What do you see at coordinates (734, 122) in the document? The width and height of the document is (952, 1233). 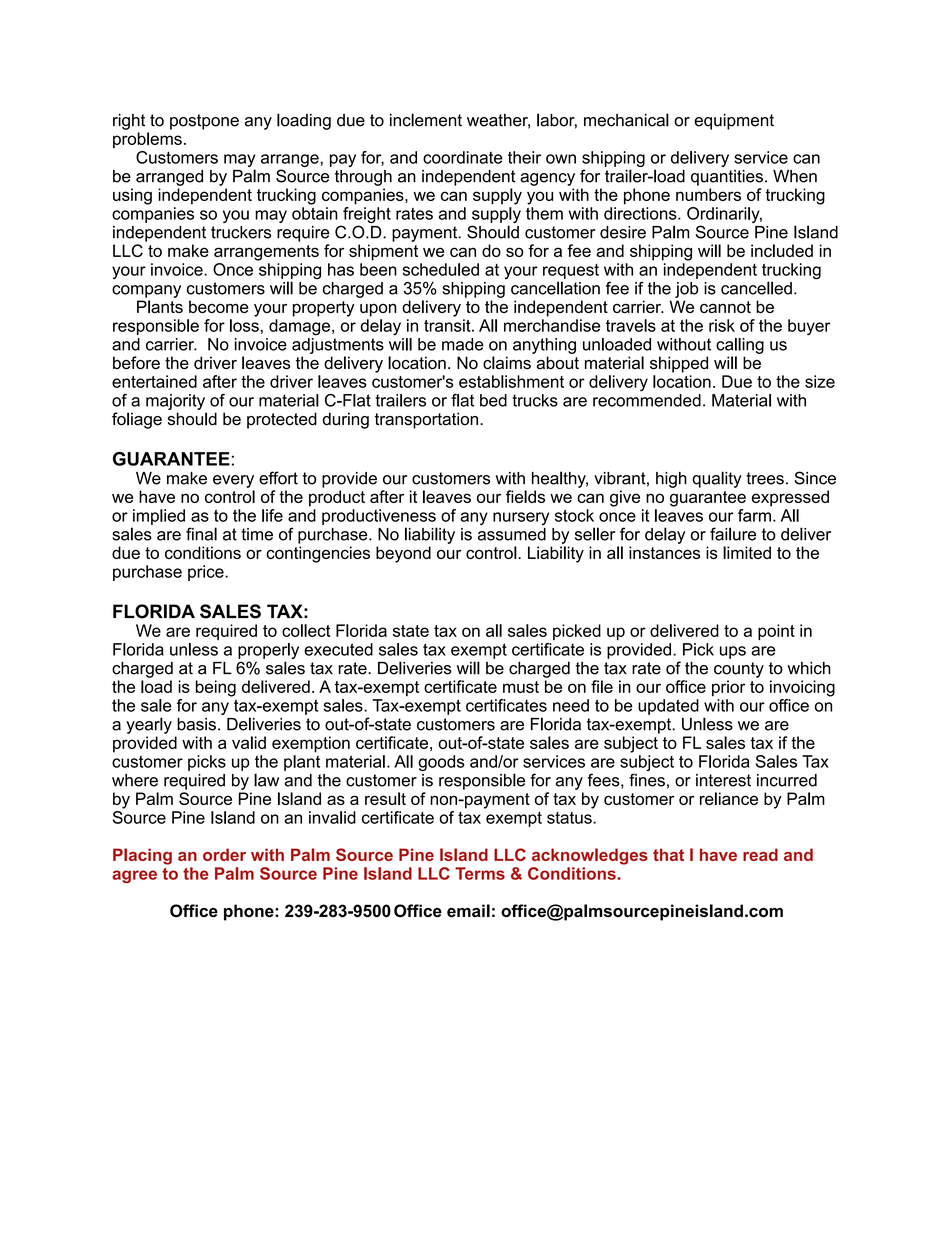 I see `equipment` at bounding box center [734, 122].
